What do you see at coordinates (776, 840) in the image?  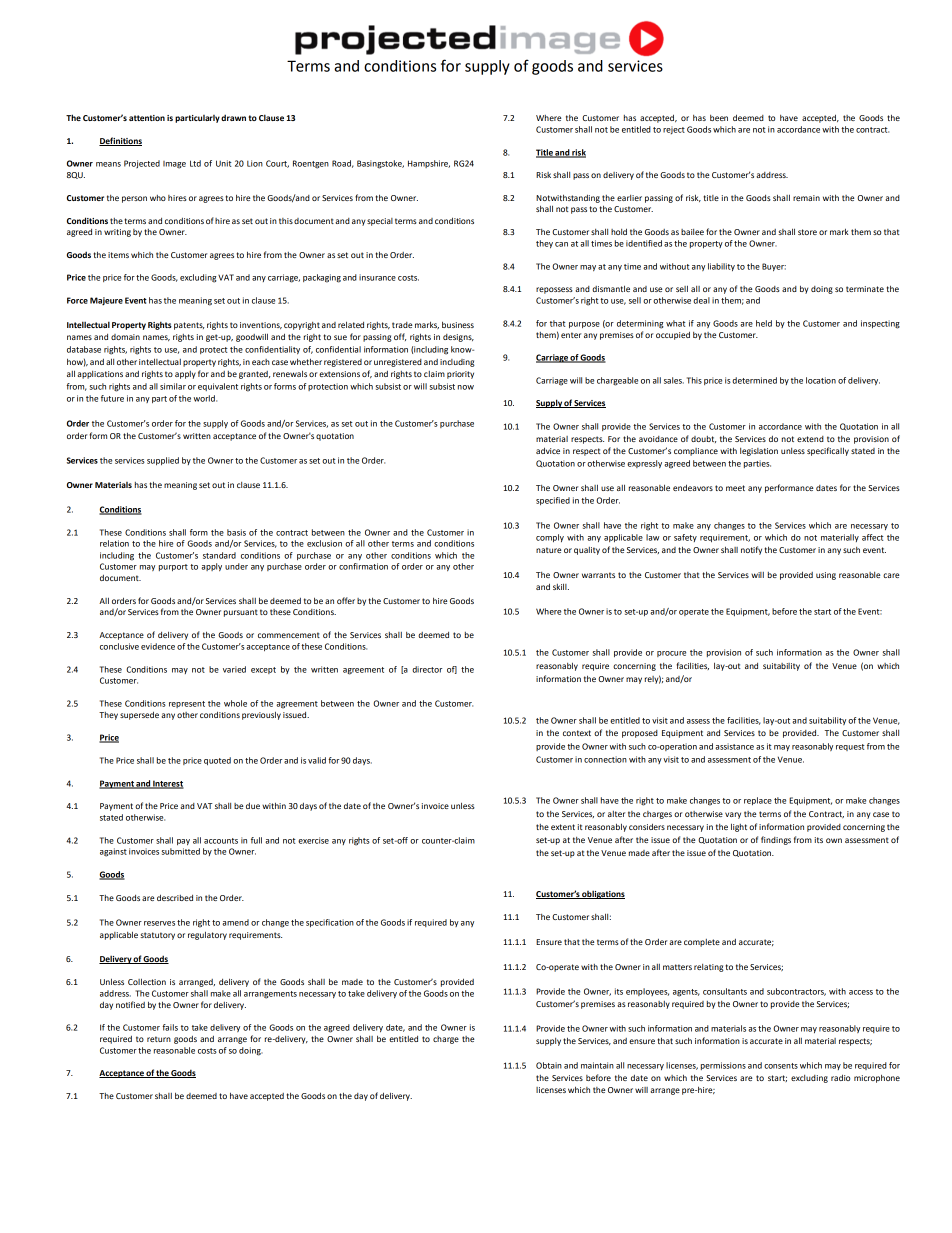 I see `findings` at bounding box center [776, 840].
